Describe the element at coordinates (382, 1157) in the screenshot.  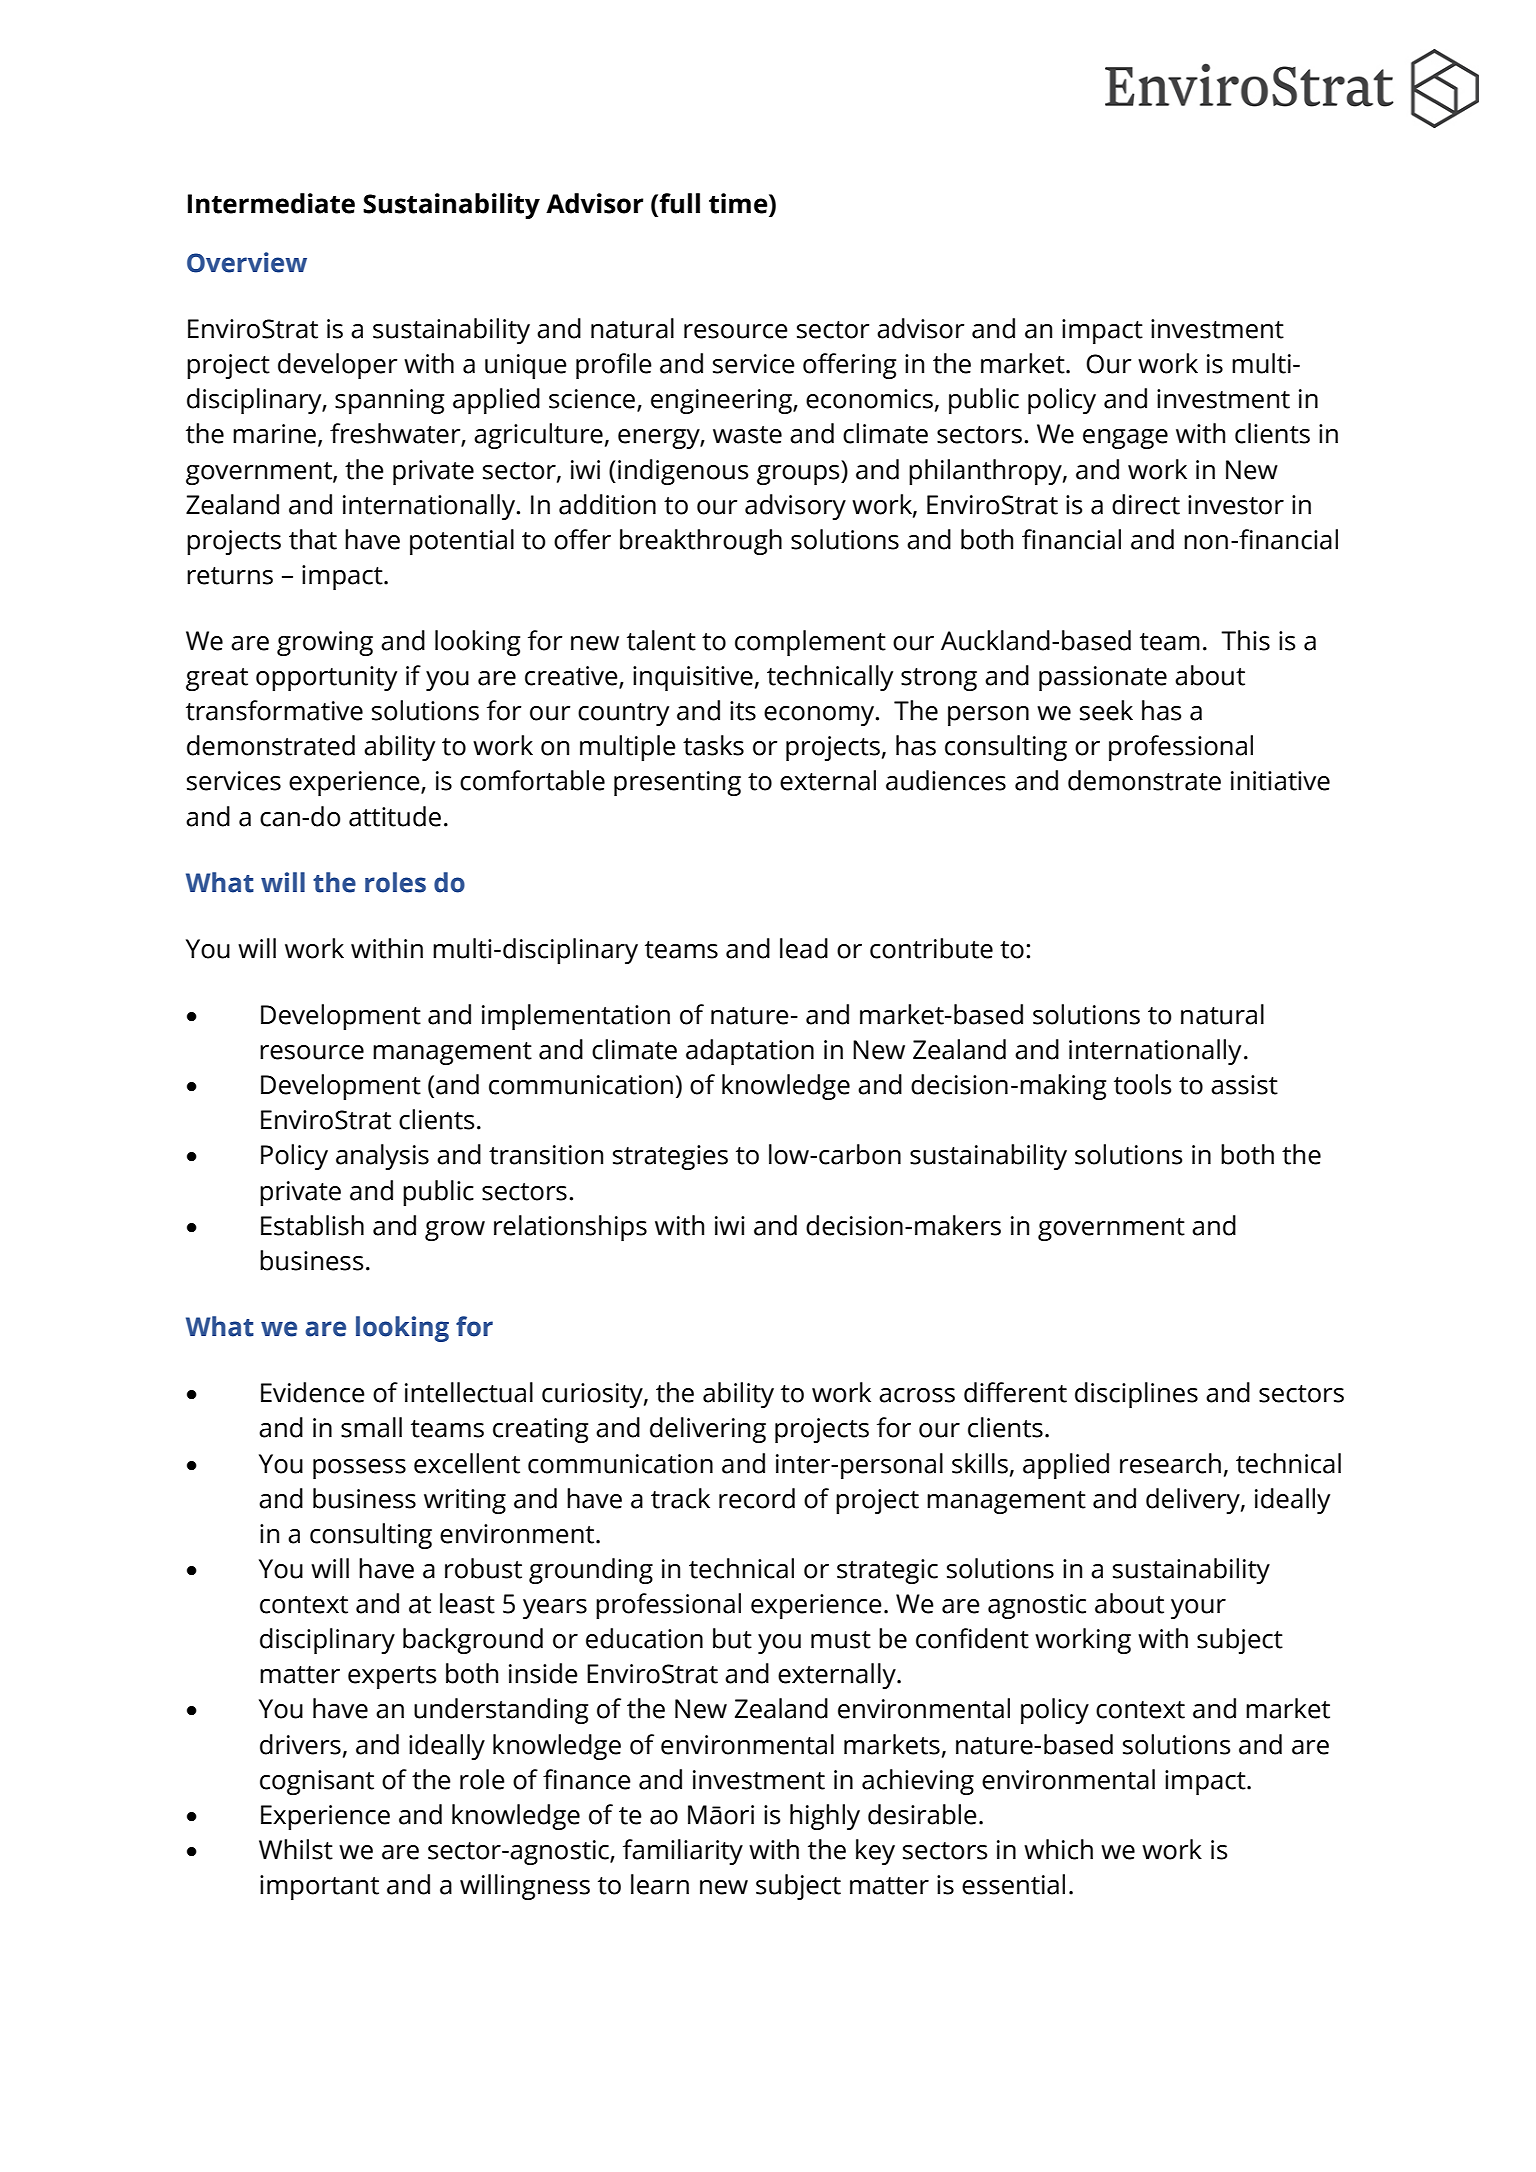
I see `analysis` at that location.
